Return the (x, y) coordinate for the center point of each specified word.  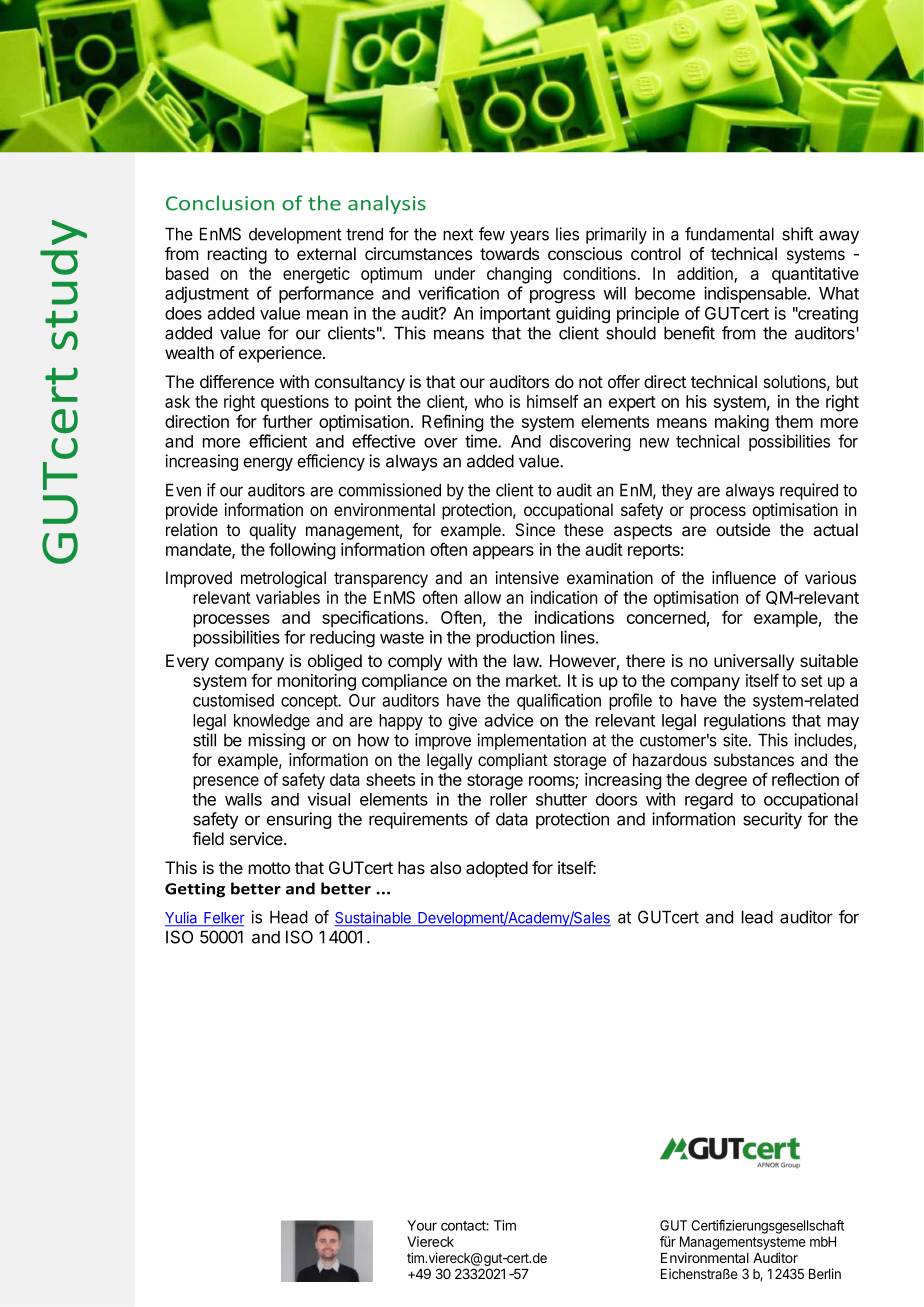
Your (422, 1225)
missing (277, 741)
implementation (531, 741)
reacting (237, 255)
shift (797, 234)
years (529, 237)
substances (754, 760)
